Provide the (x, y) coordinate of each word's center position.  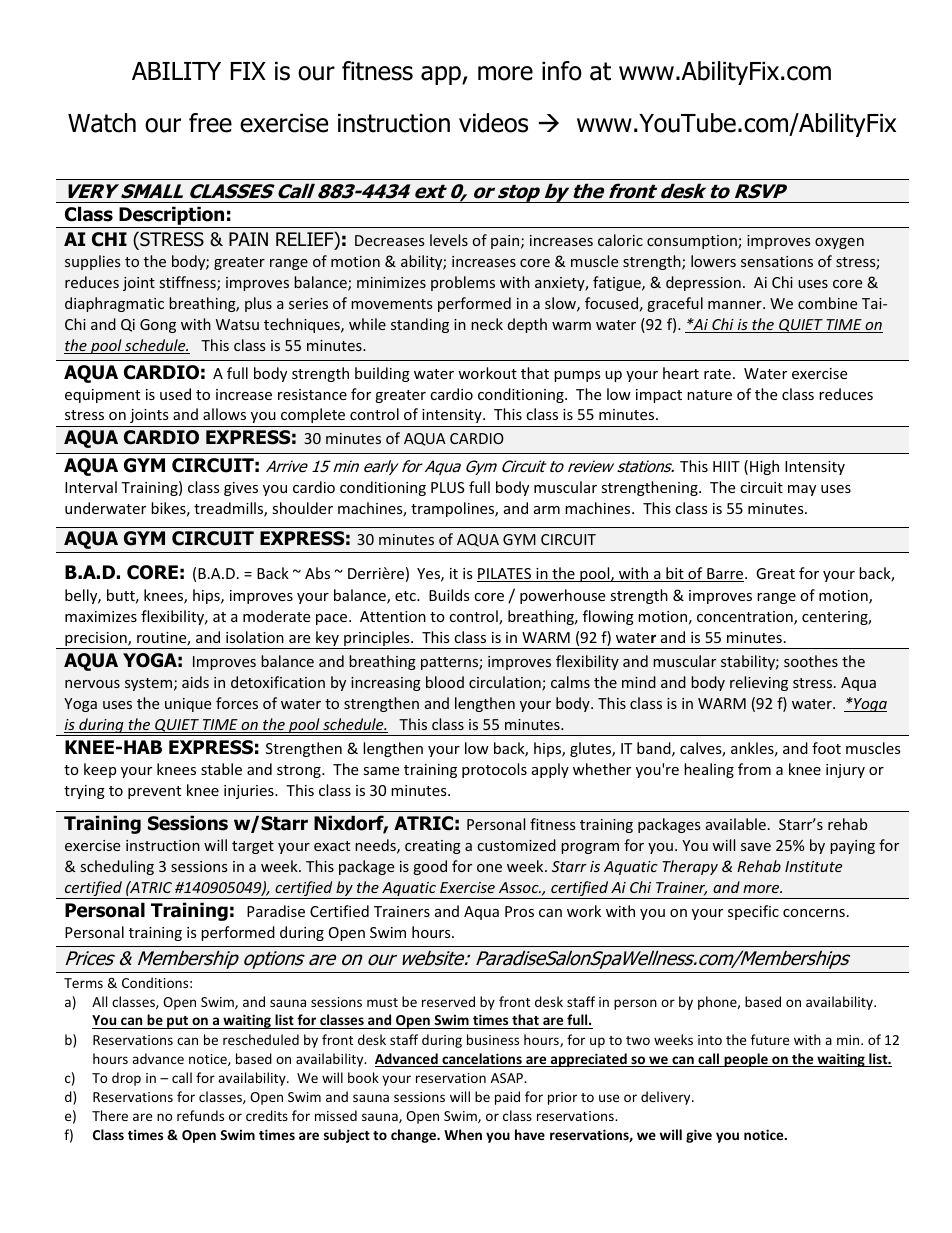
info (562, 71)
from (754, 769)
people (746, 1060)
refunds (200, 1115)
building (382, 374)
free (210, 123)
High (764, 467)
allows (224, 414)
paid (507, 1098)
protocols (494, 770)
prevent (154, 792)
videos (493, 123)
